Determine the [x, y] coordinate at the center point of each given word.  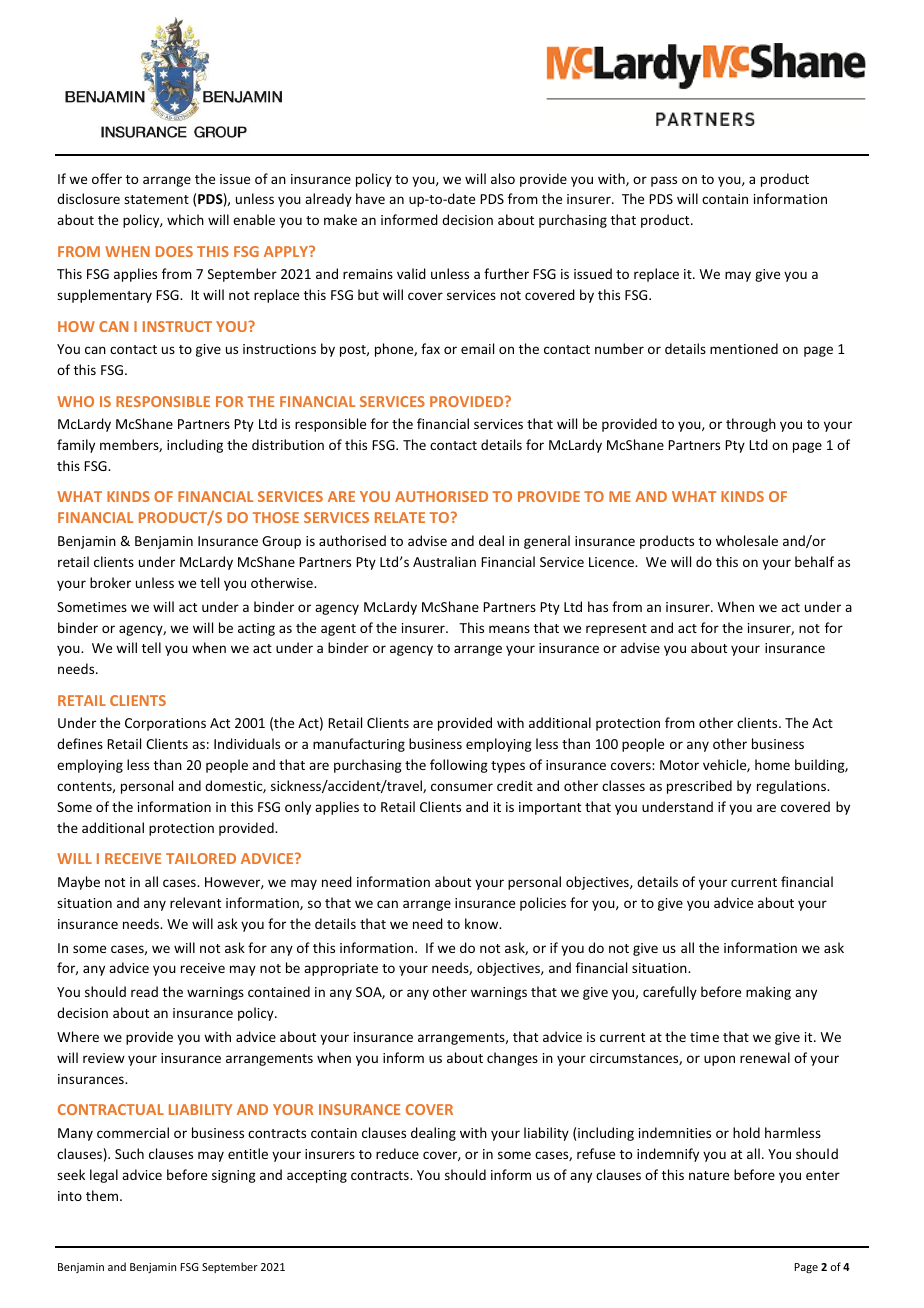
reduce [397, 1153]
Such [129, 1153]
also [503, 178]
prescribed [699, 787]
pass [664, 181]
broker [110, 582]
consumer [462, 787]
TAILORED [201, 858]
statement [156, 199]
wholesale [747, 540]
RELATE [400, 517]
